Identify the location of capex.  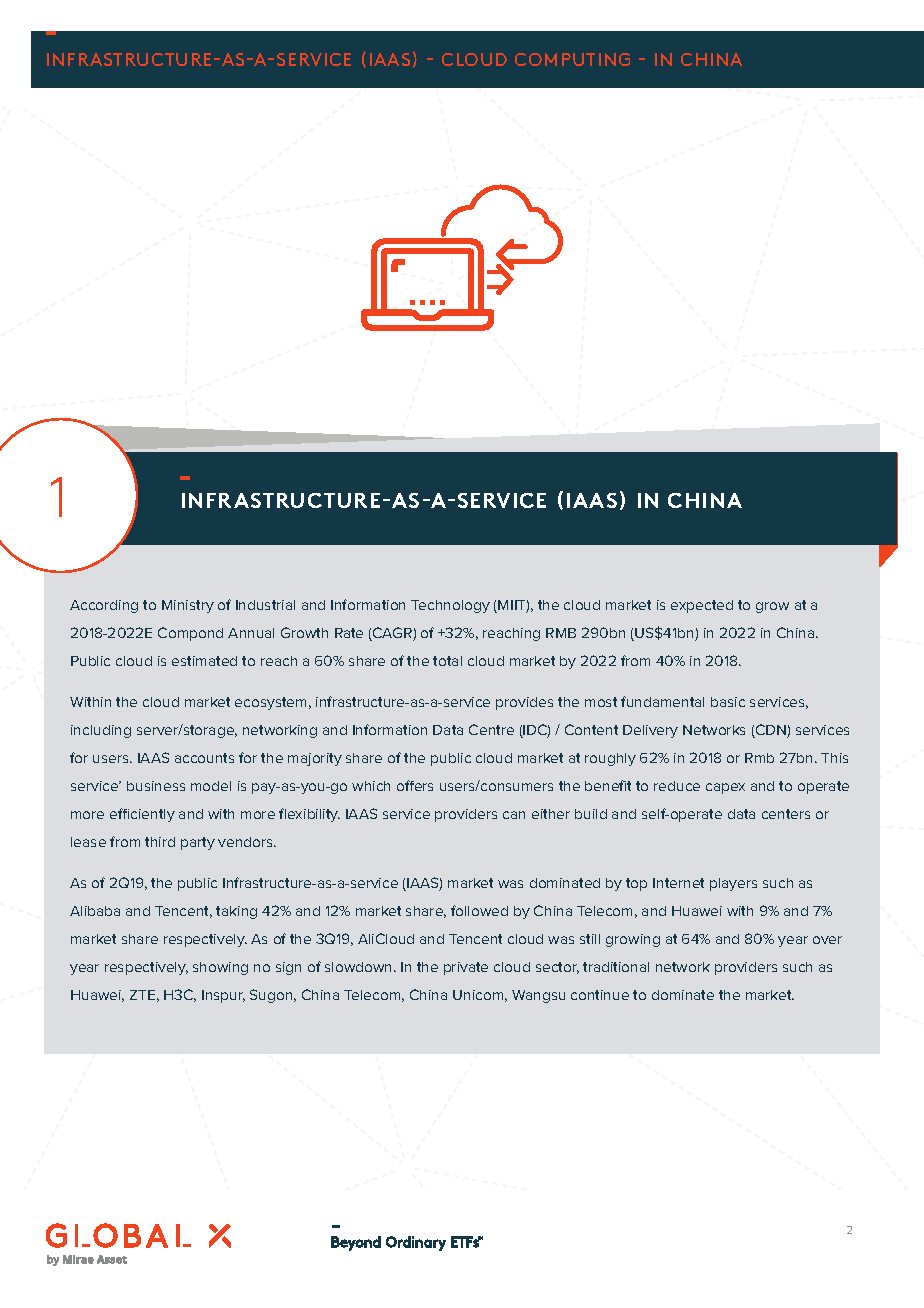
(725, 788).
